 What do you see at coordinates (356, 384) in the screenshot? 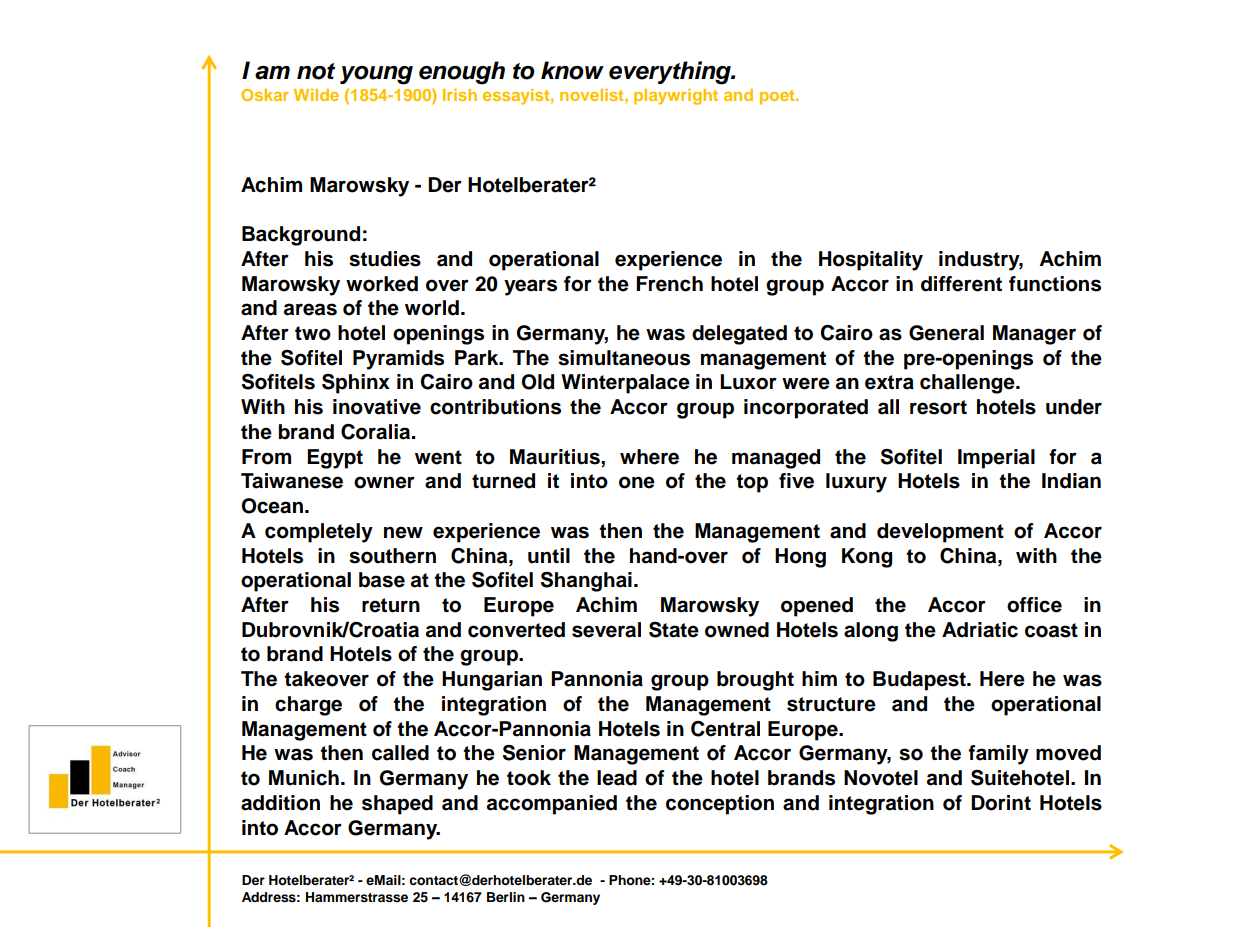
I see `Sphinx` at bounding box center [356, 384].
